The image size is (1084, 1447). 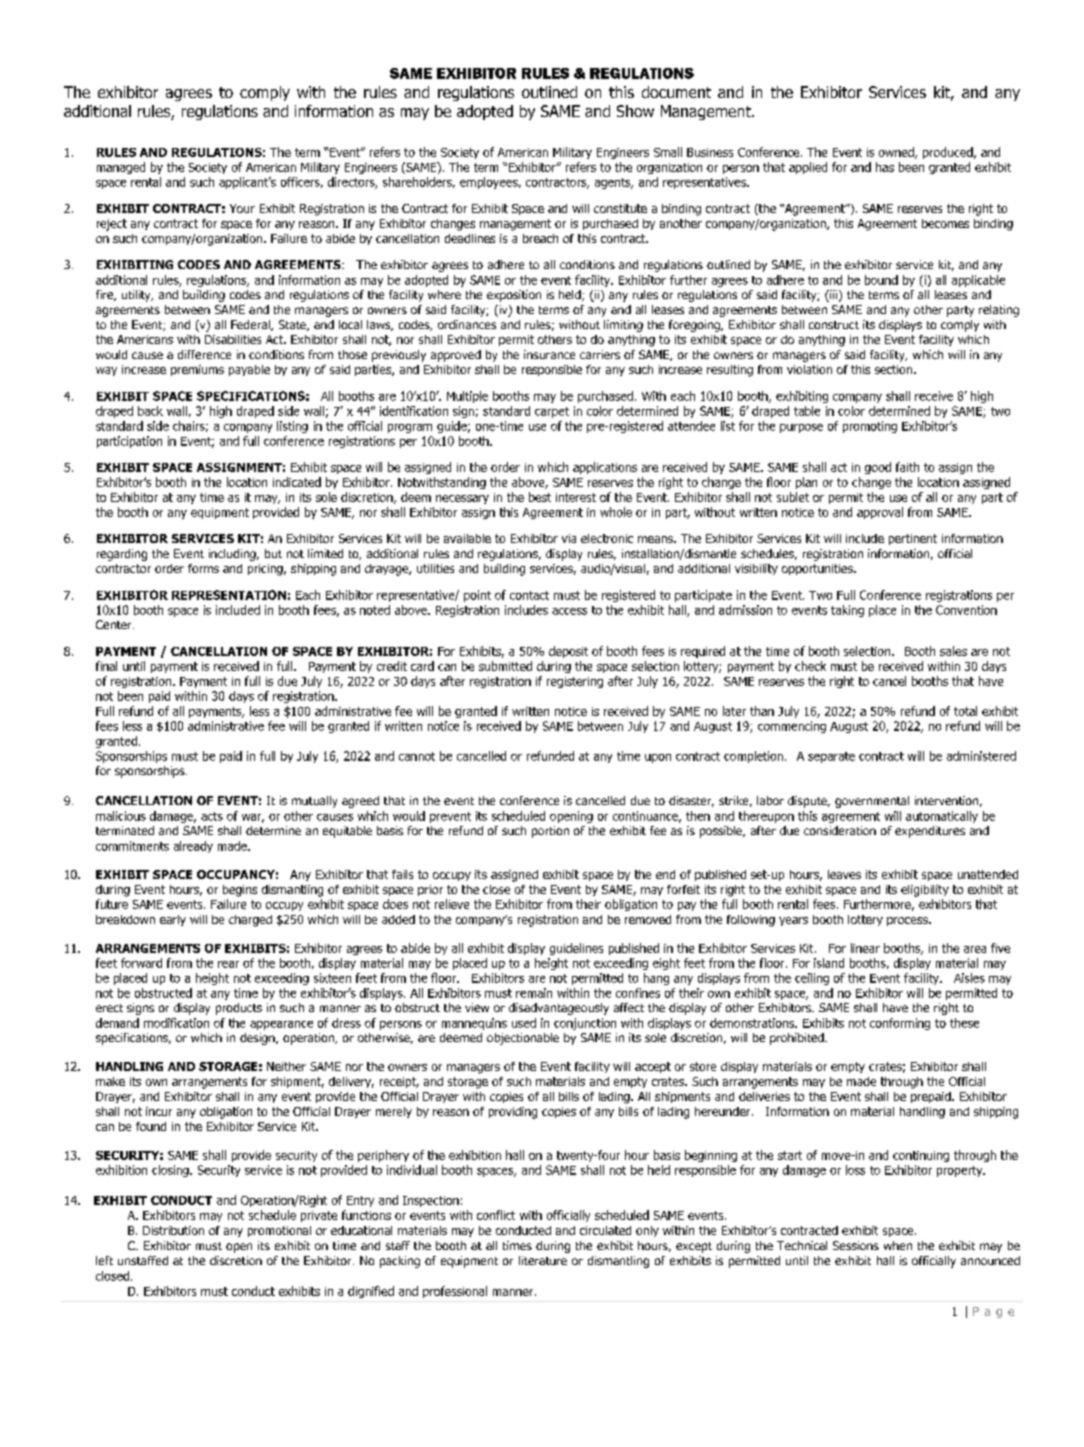 What do you see at coordinates (897, 153) in the page?
I see `owned` at bounding box center [897, 153].
